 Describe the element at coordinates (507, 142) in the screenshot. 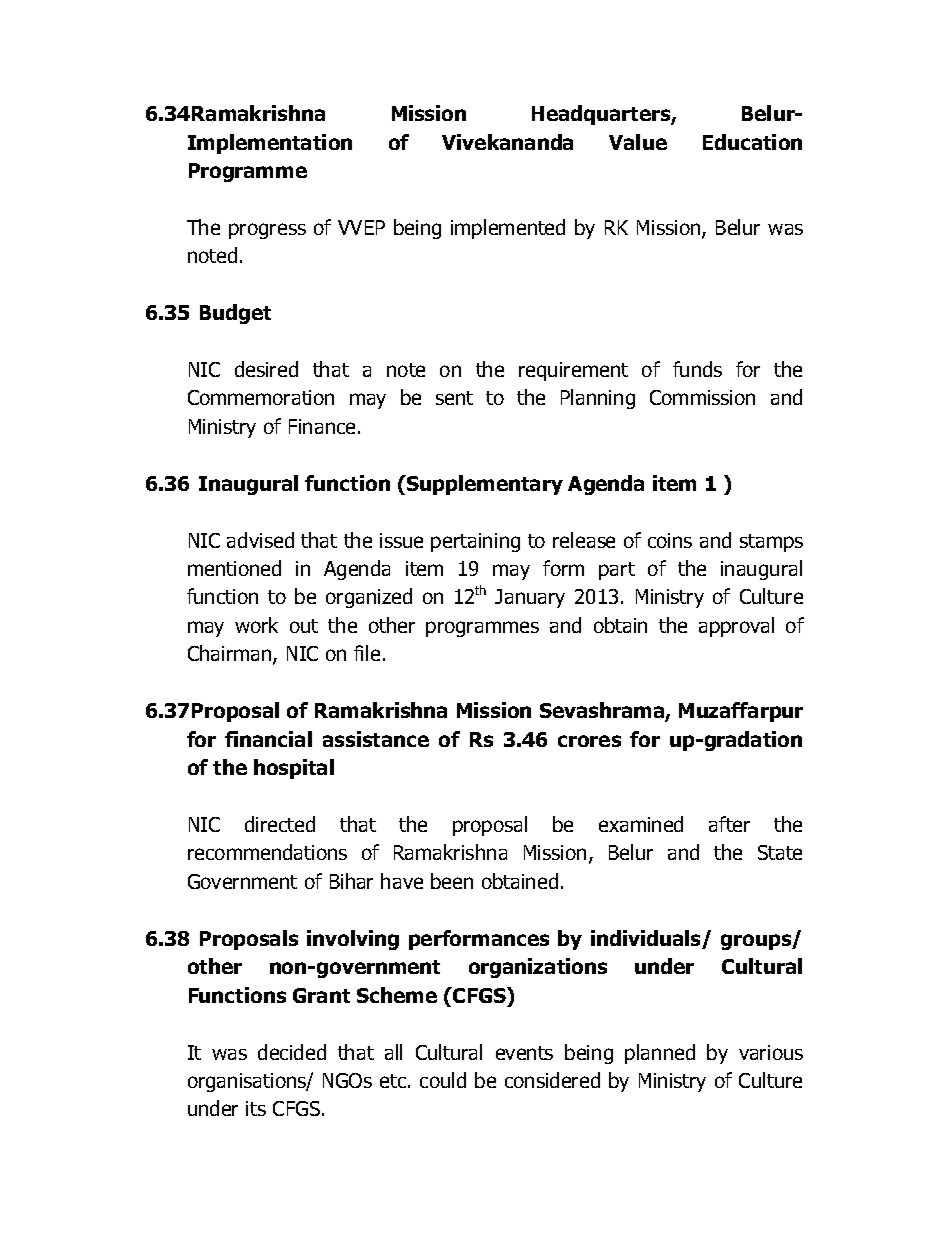

I see `Vivekananda` at that location.
